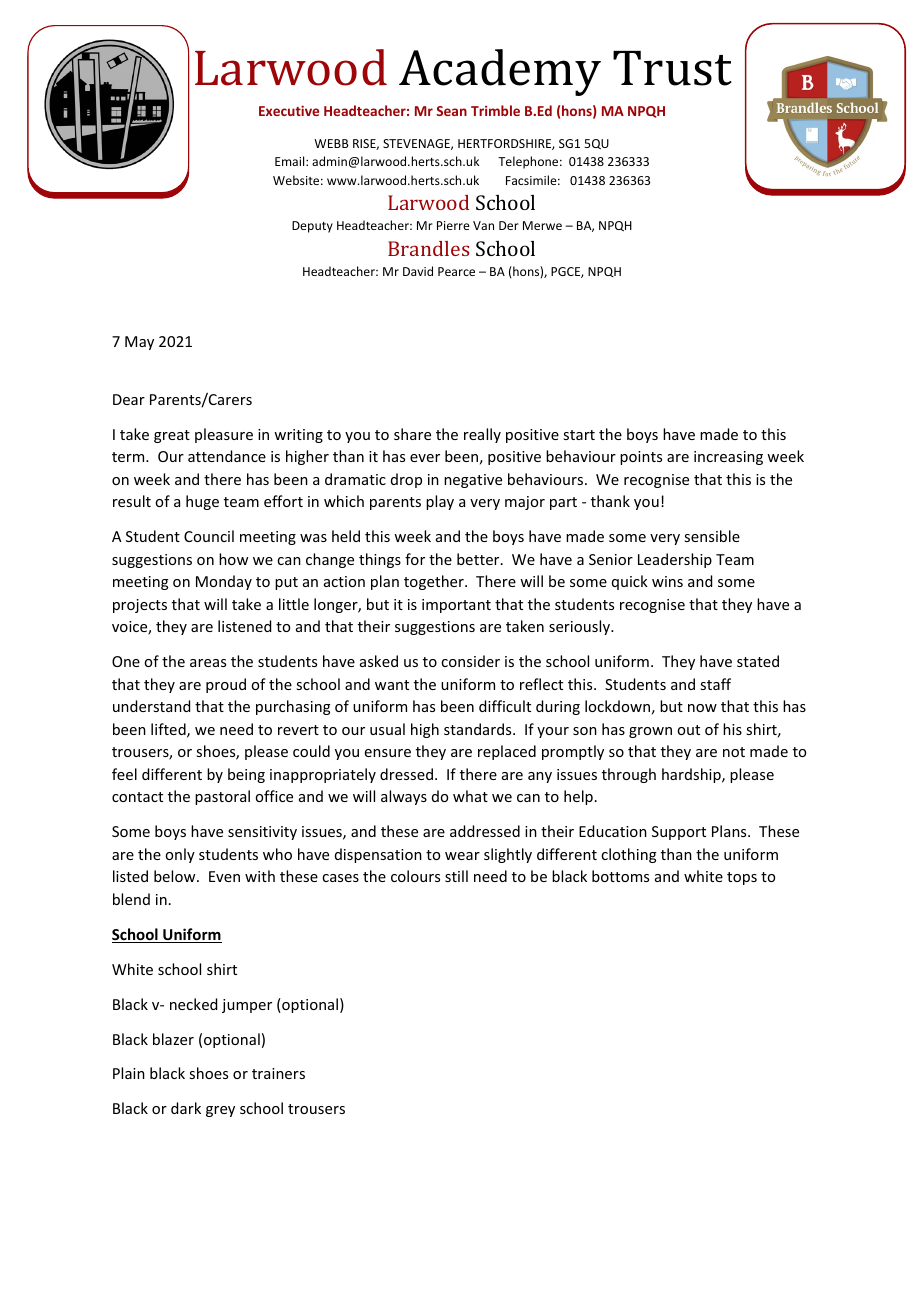  I want to click on hardship, so click(692, 775).
